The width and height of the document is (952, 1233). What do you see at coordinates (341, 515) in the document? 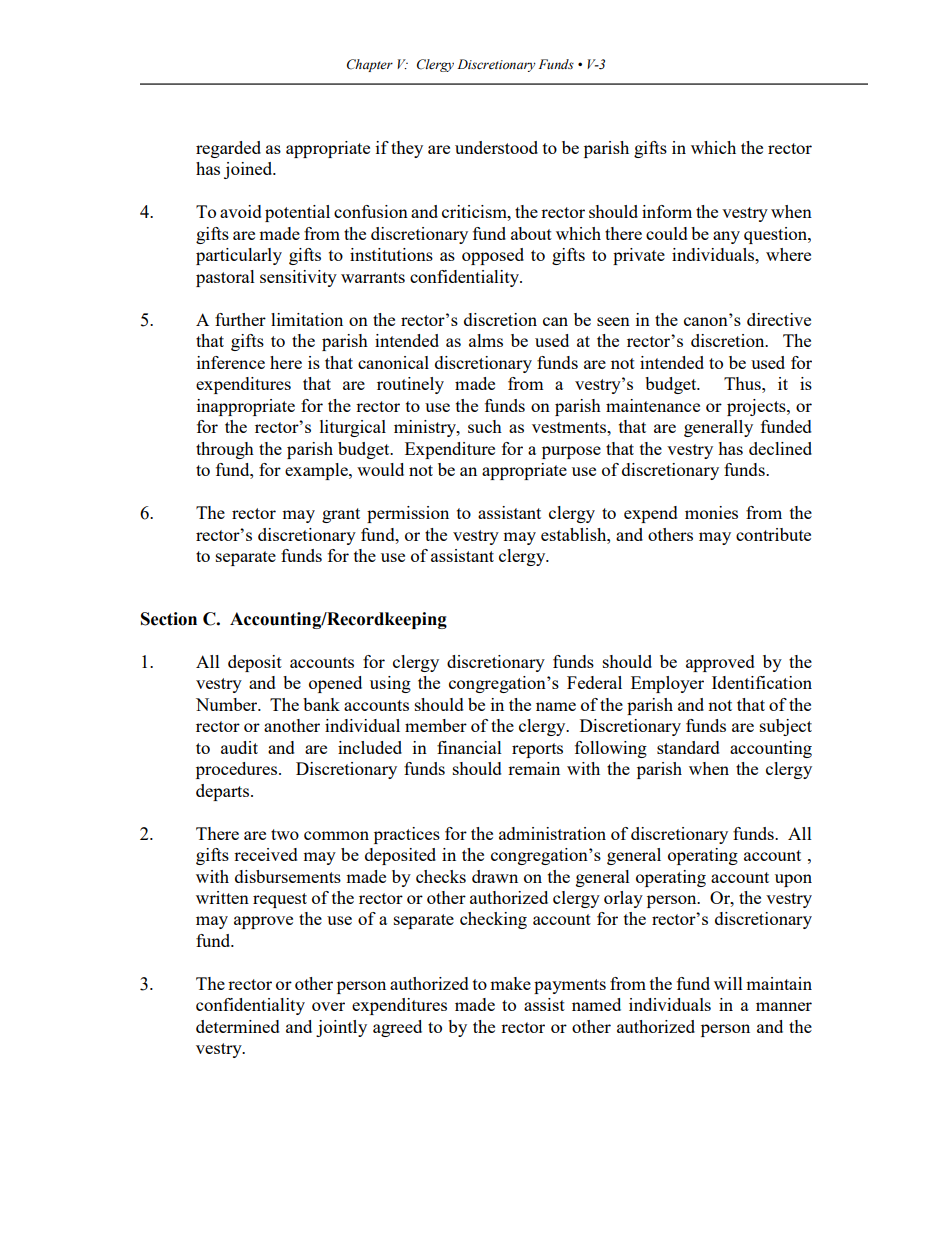
I see `grant` at bounding box center [341, 515].
